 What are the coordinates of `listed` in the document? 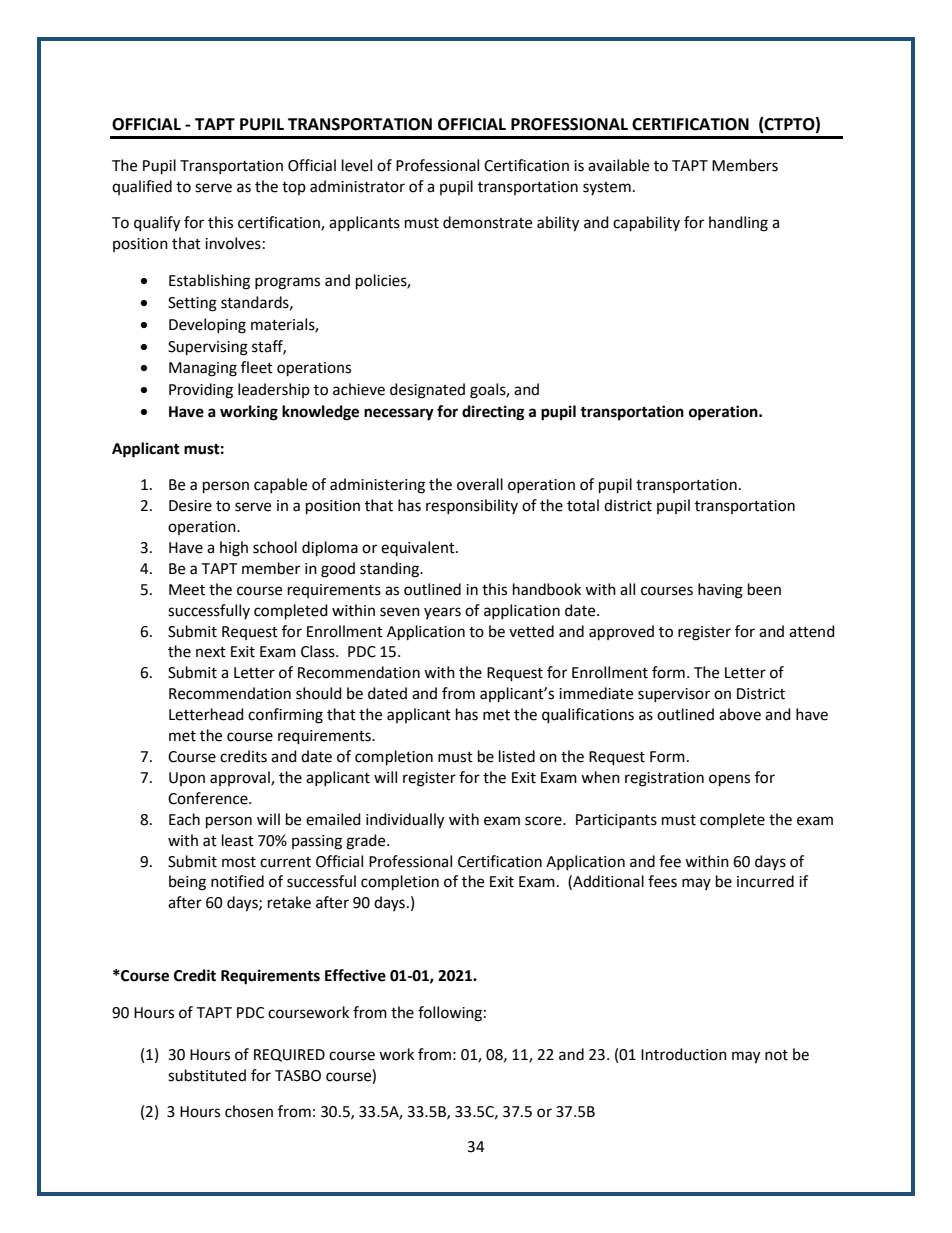 It's located at (517, 756).
